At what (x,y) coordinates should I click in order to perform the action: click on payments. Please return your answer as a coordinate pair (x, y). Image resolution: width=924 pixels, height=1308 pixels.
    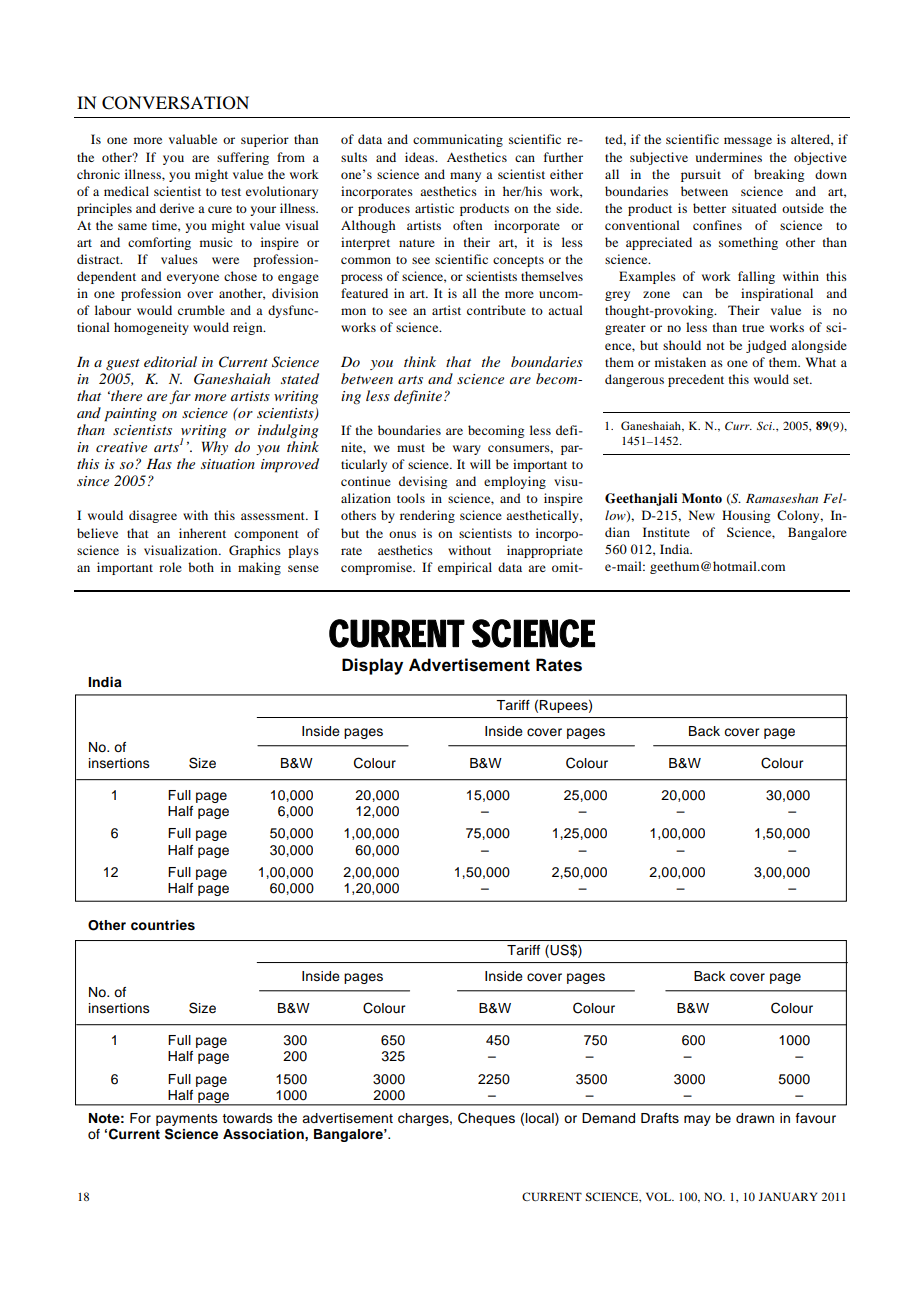
    Looking at the image, I should click on (187, 1120).
